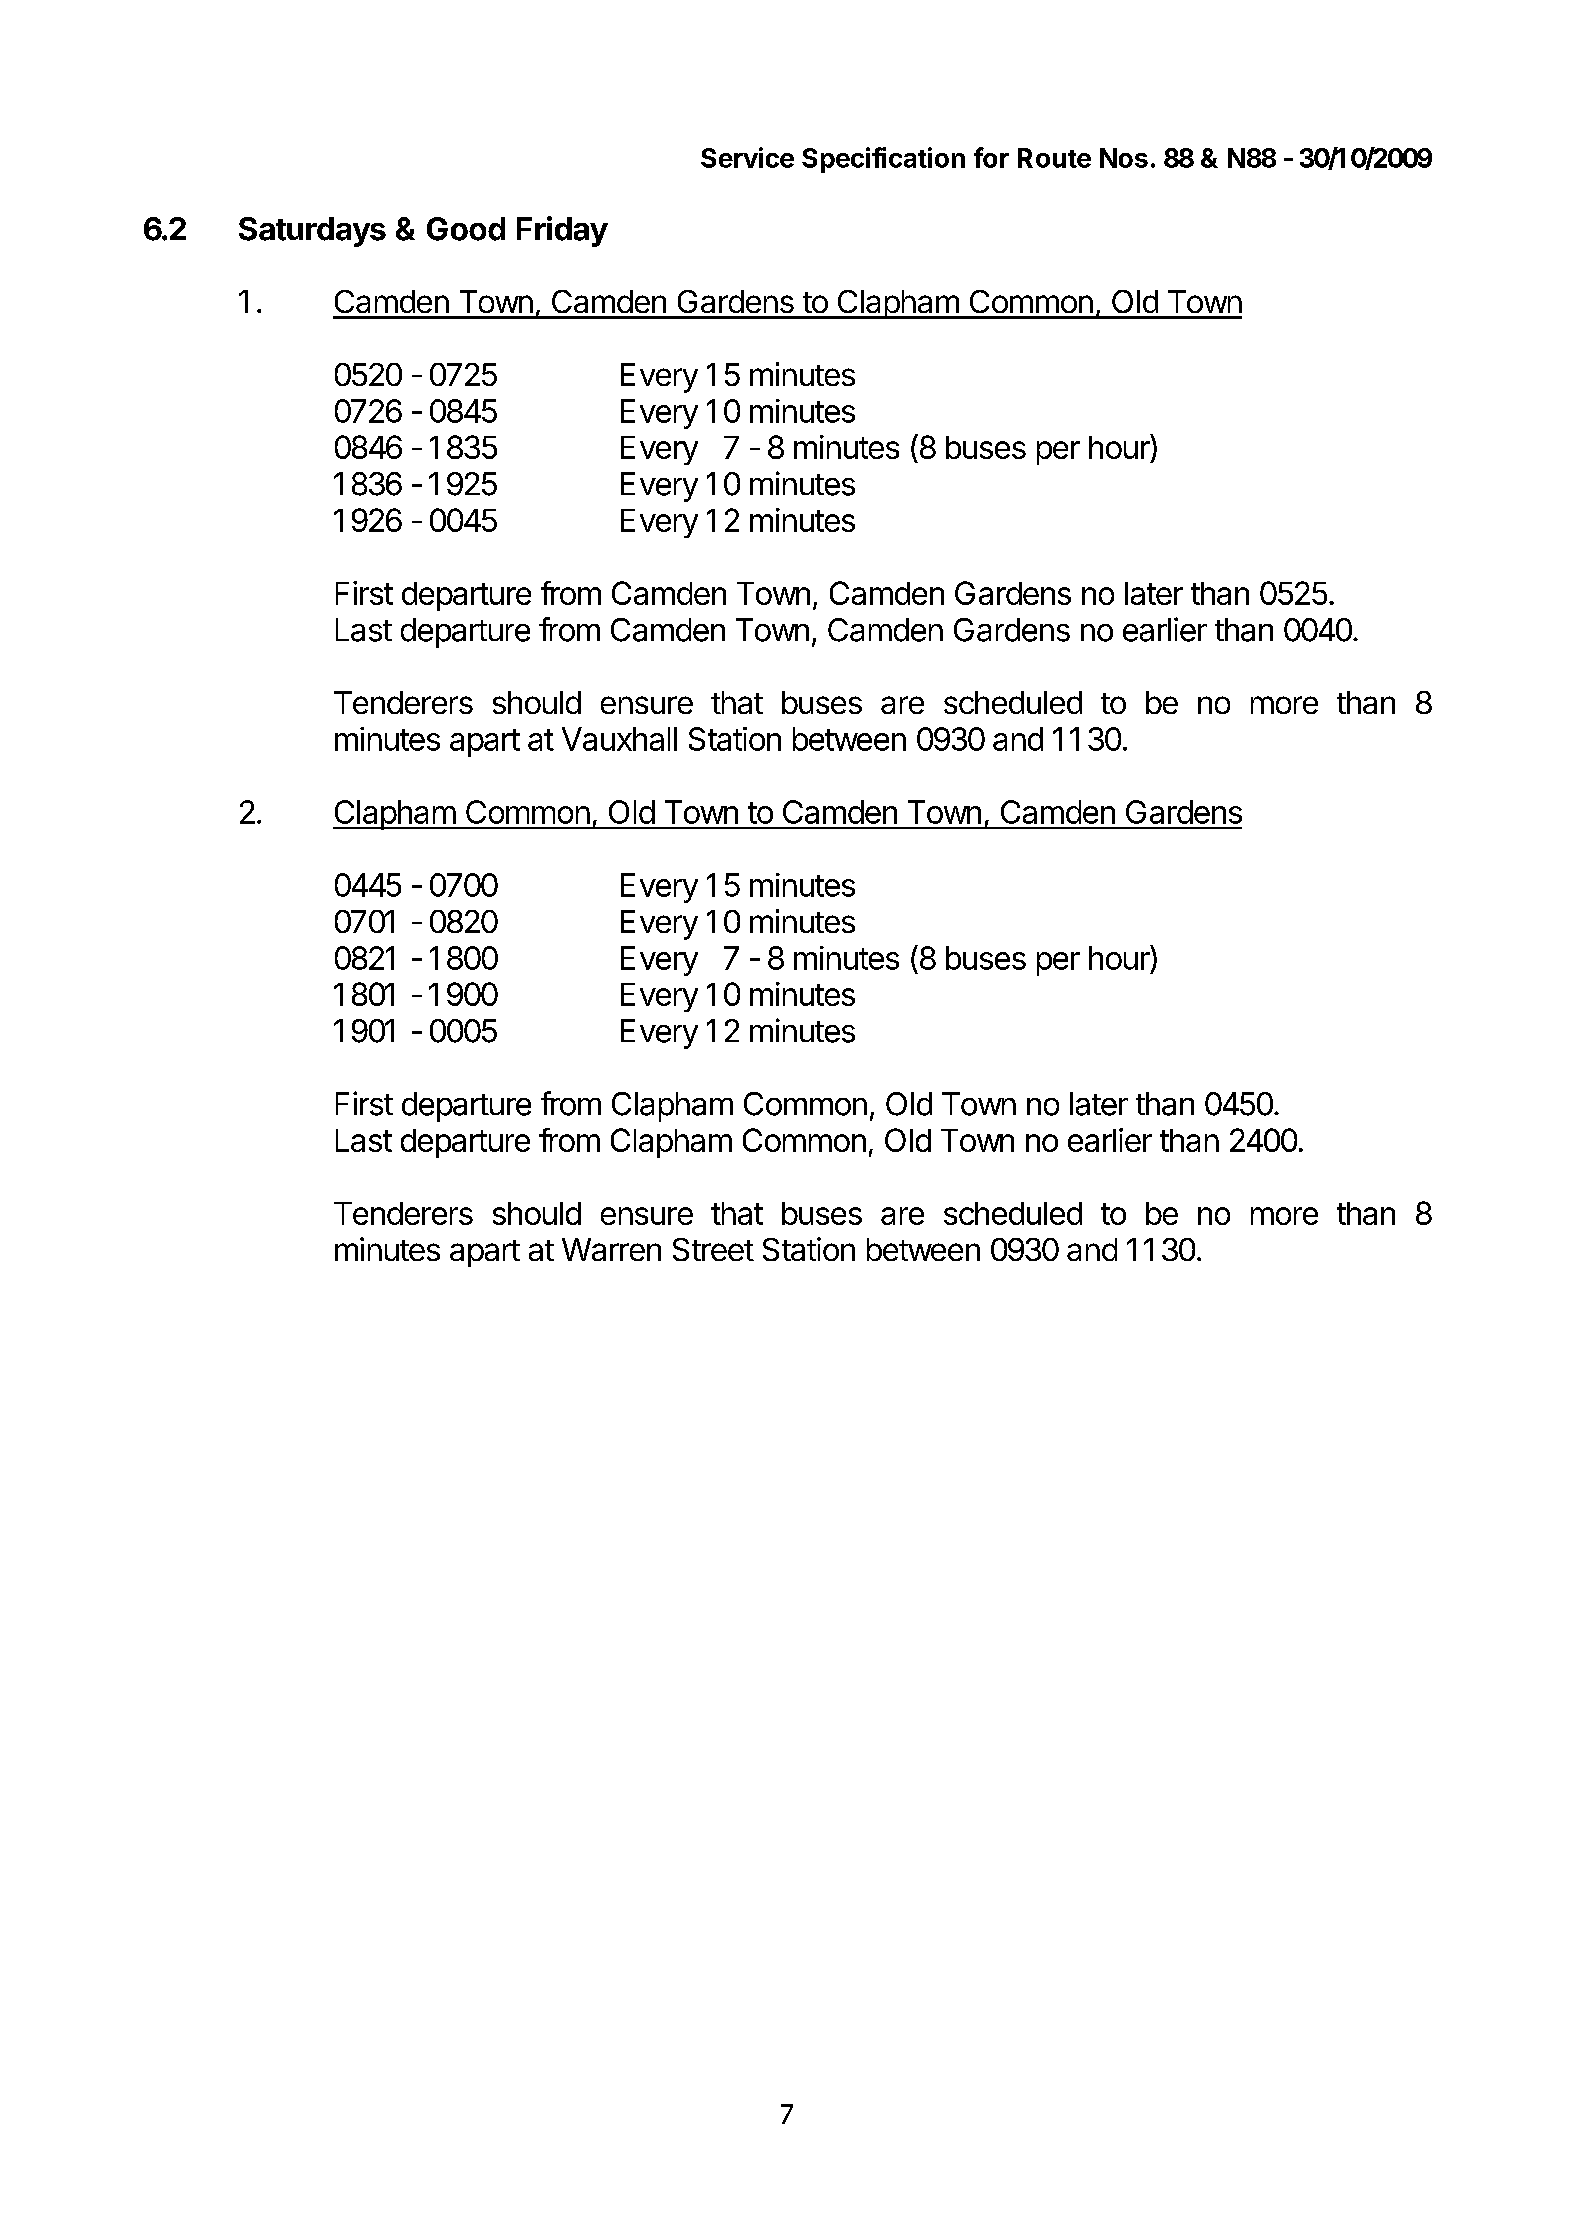 This page has height=2225, width=1573. I want to click on Nos, so click(1124, 158).
